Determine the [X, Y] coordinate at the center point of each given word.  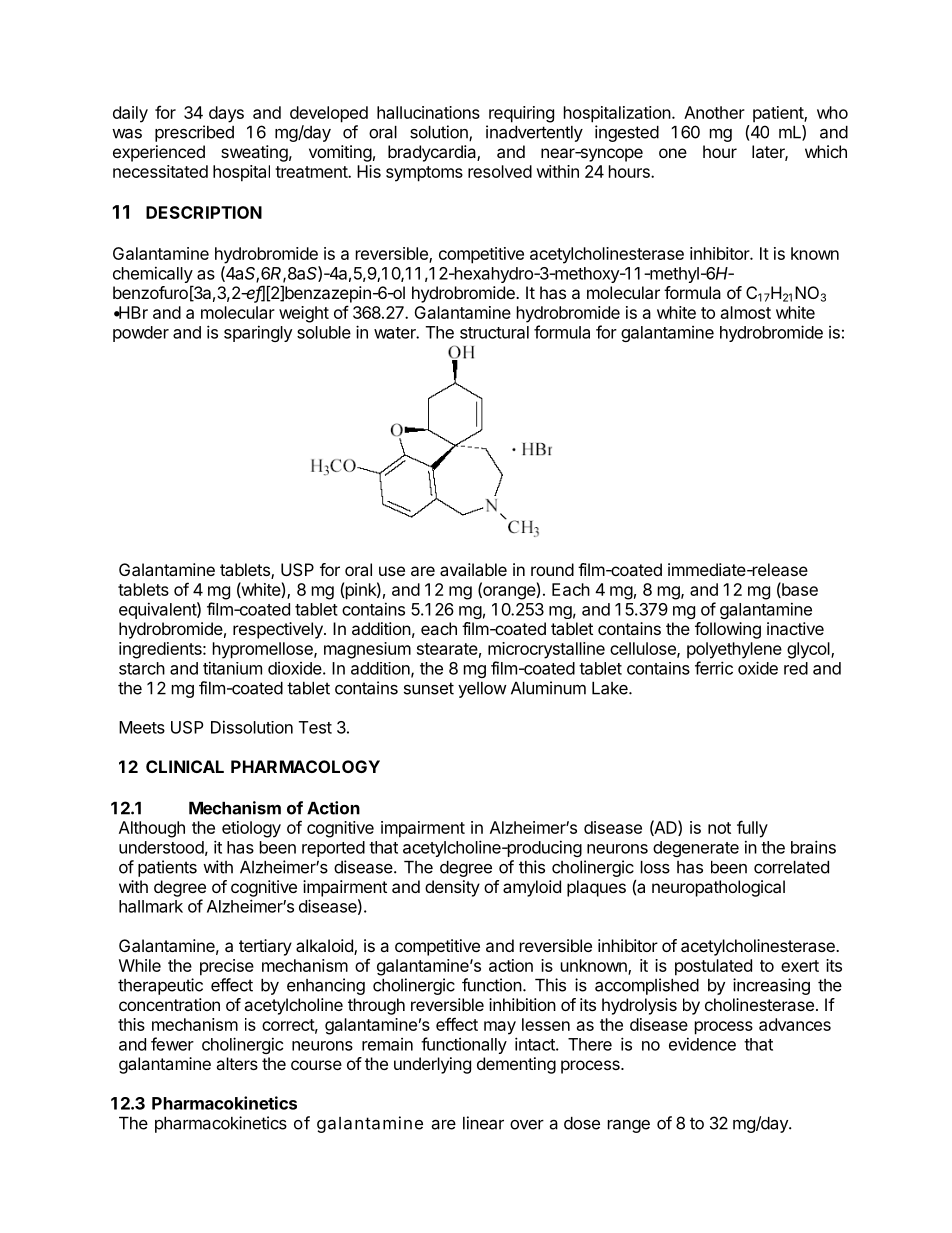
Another [714, 112]
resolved [500, 171]
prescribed [194, 133]
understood [161, 847]
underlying [432, 1065]
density [452, 888]
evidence [702, 1044]
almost [746, 312]
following [728, 630]
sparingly [258, 333]
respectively [279, 630]
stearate [447, 649]
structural [494, 332]
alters [237, 1063]
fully [752, 829]
